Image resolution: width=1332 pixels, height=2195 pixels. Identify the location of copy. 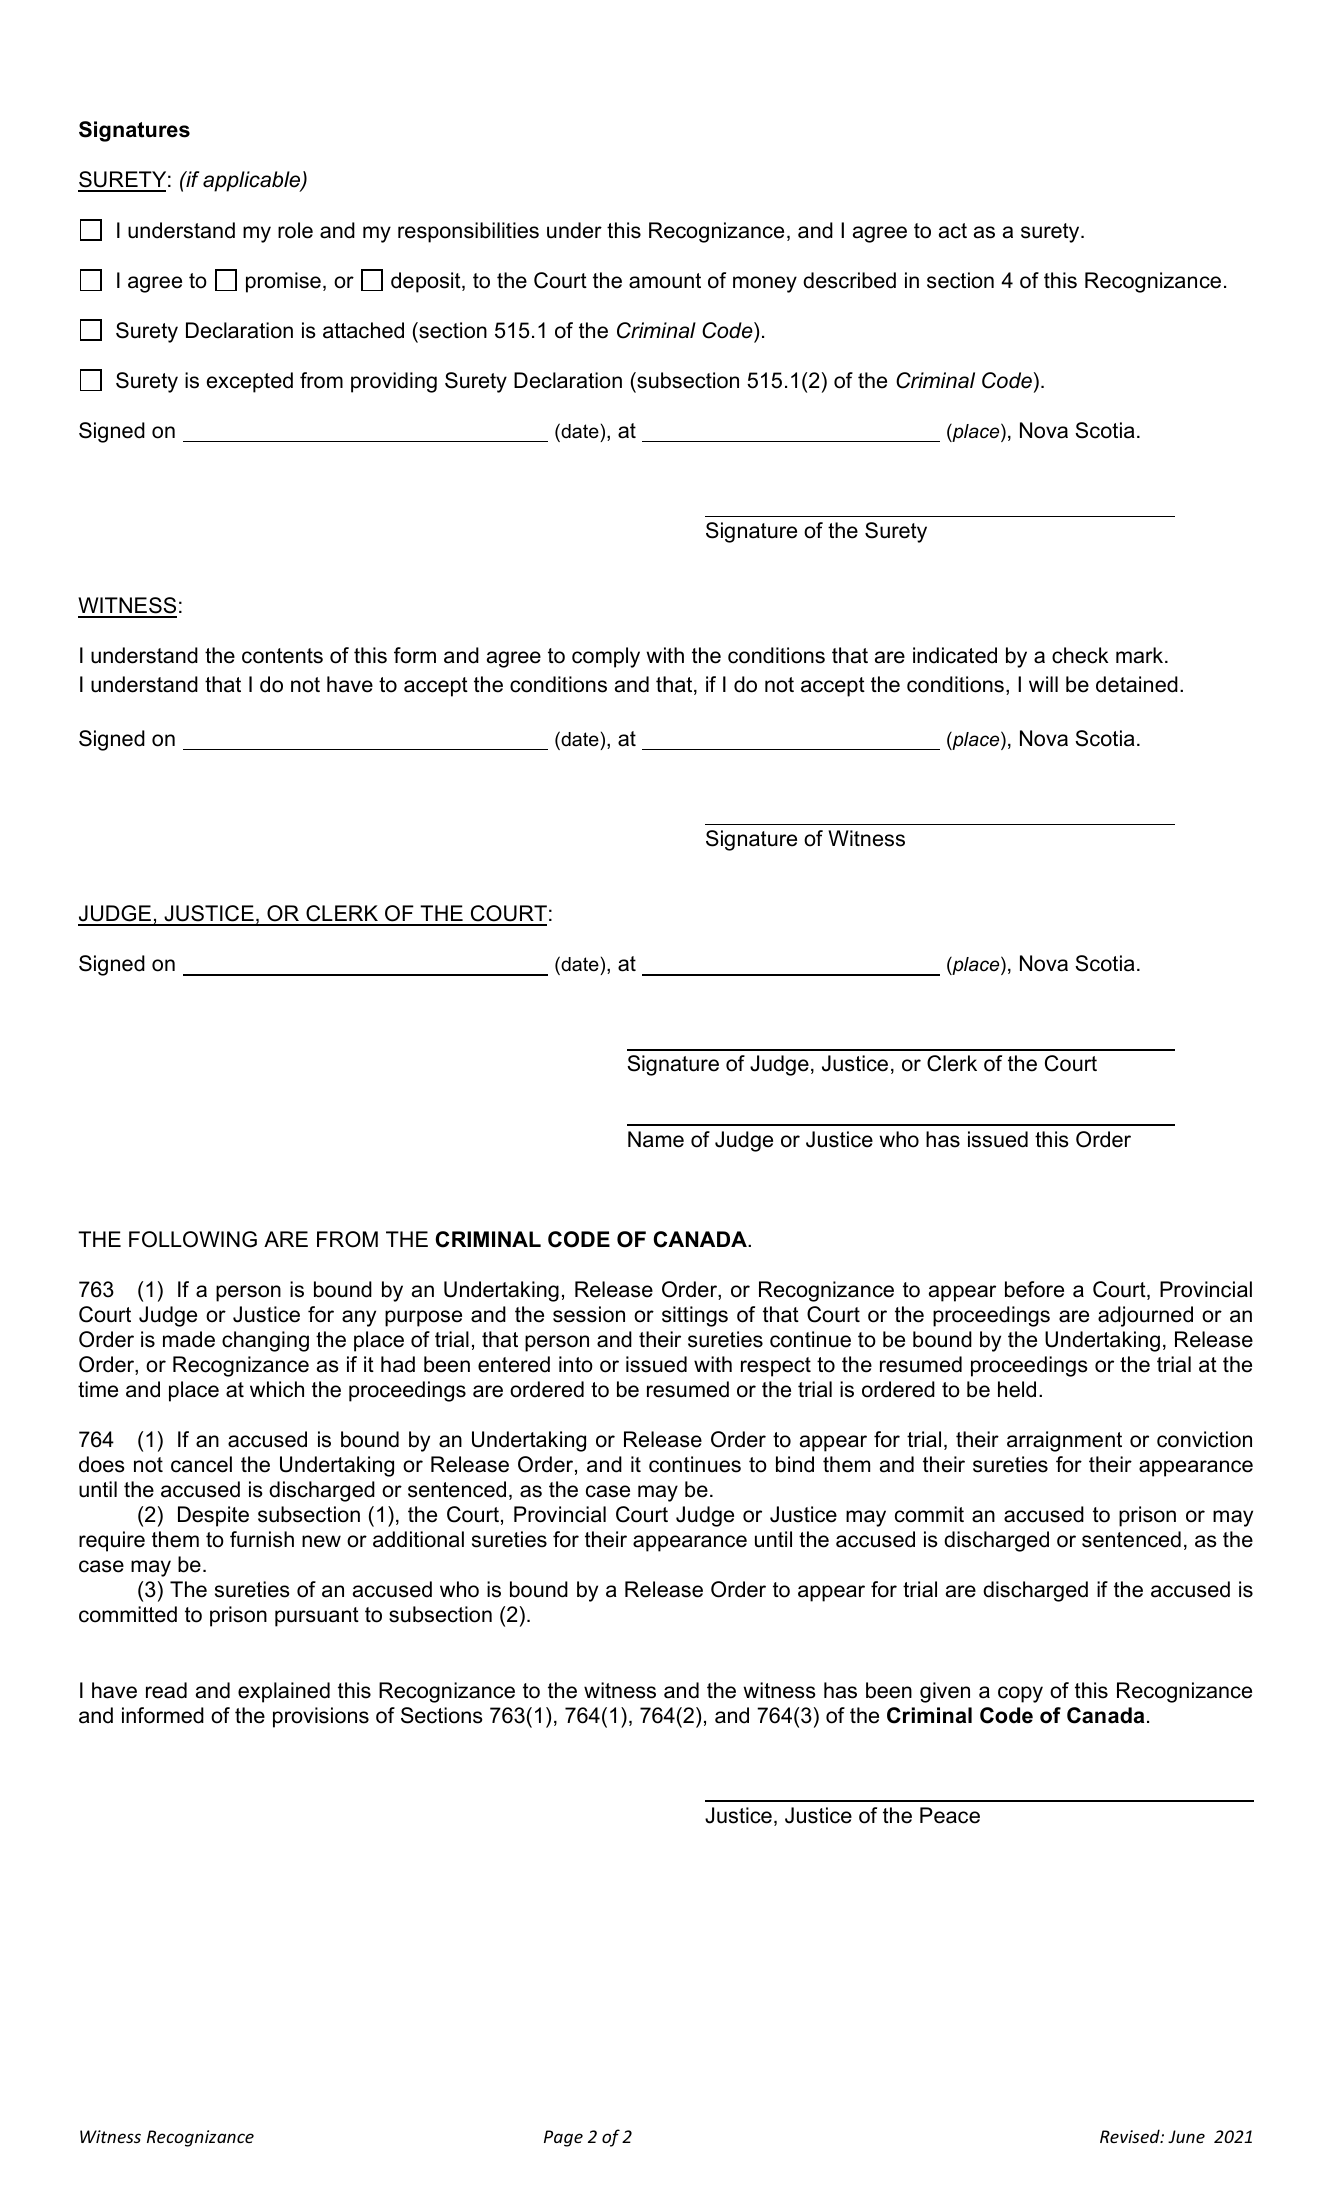
(1020, 1694).
